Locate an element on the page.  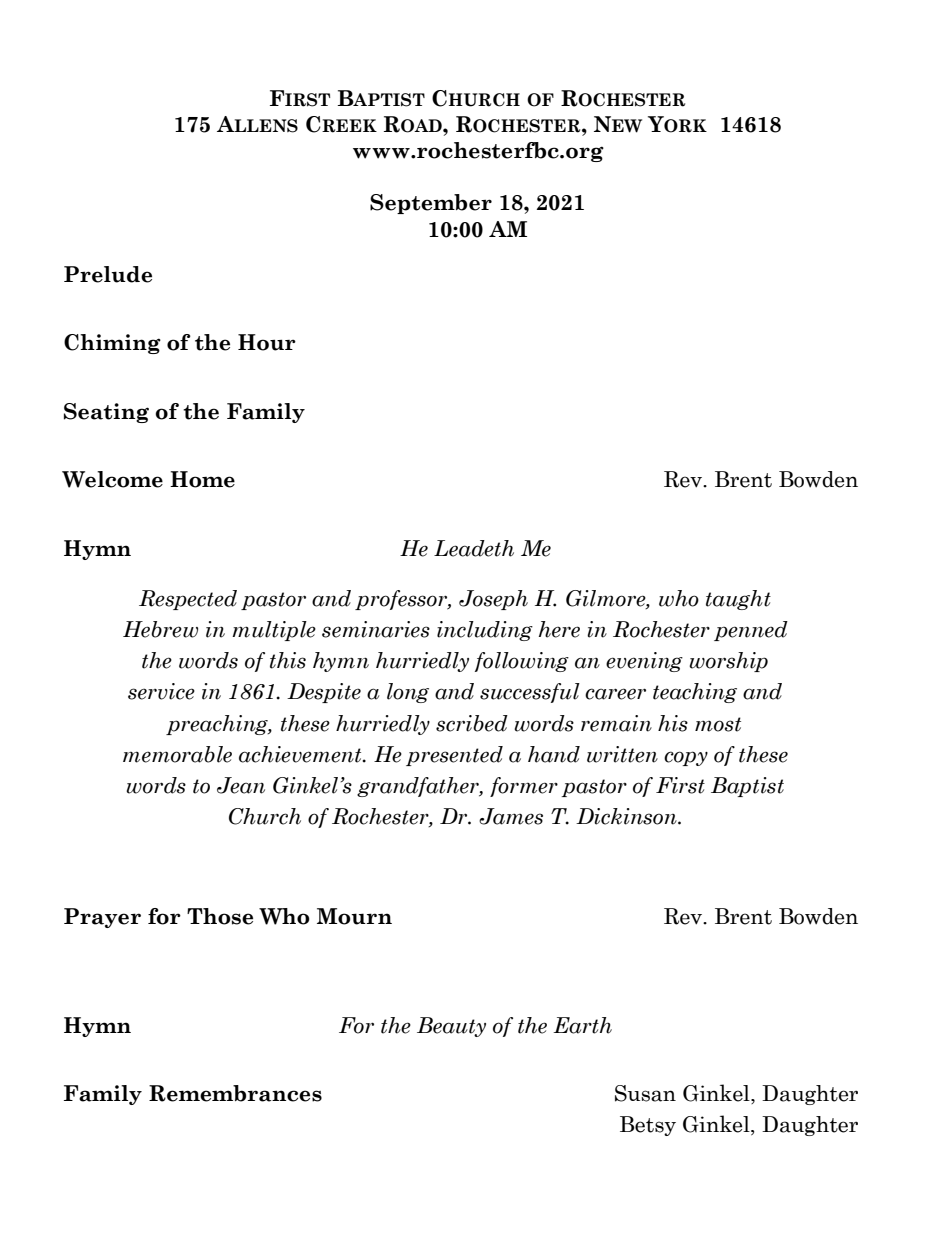
long is located at coordinates (408, 693).
